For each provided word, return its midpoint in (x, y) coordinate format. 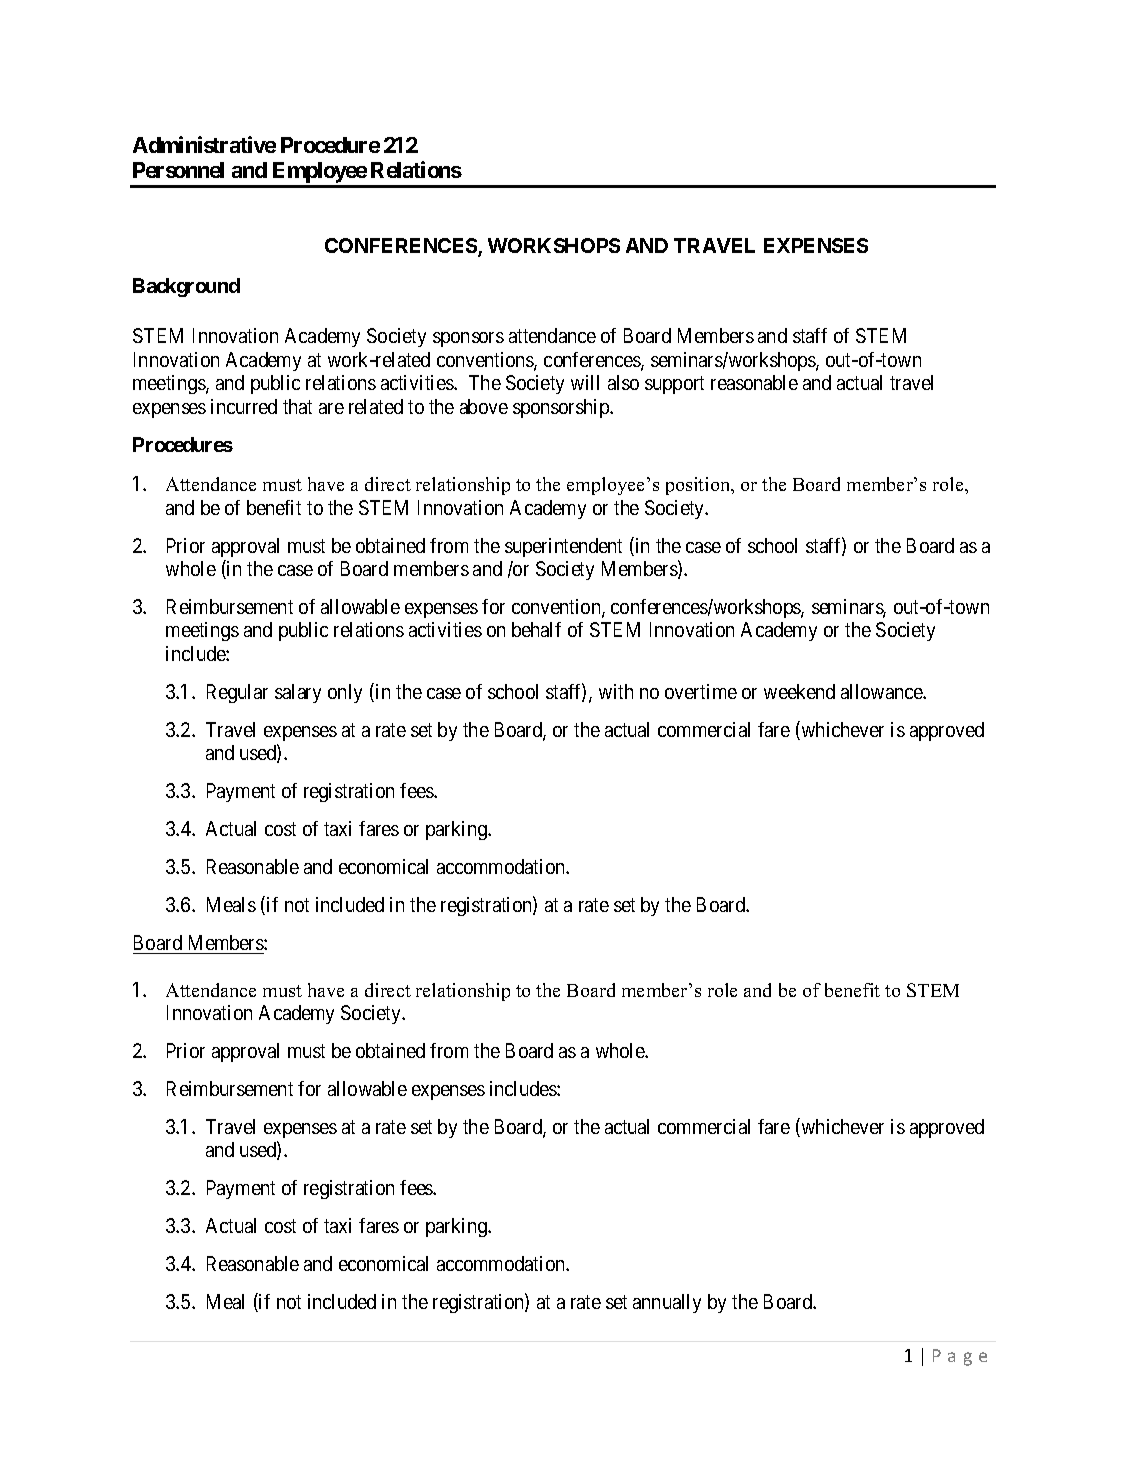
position (699, 486)
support (674, 385)
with (616, 691)
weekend (799, 691)
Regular (237, 693)
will (585, 382)
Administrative (204, 144)
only (345, 693)
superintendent (563, 547)
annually (667, 1303)
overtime (701, 691)
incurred (244, 406)
